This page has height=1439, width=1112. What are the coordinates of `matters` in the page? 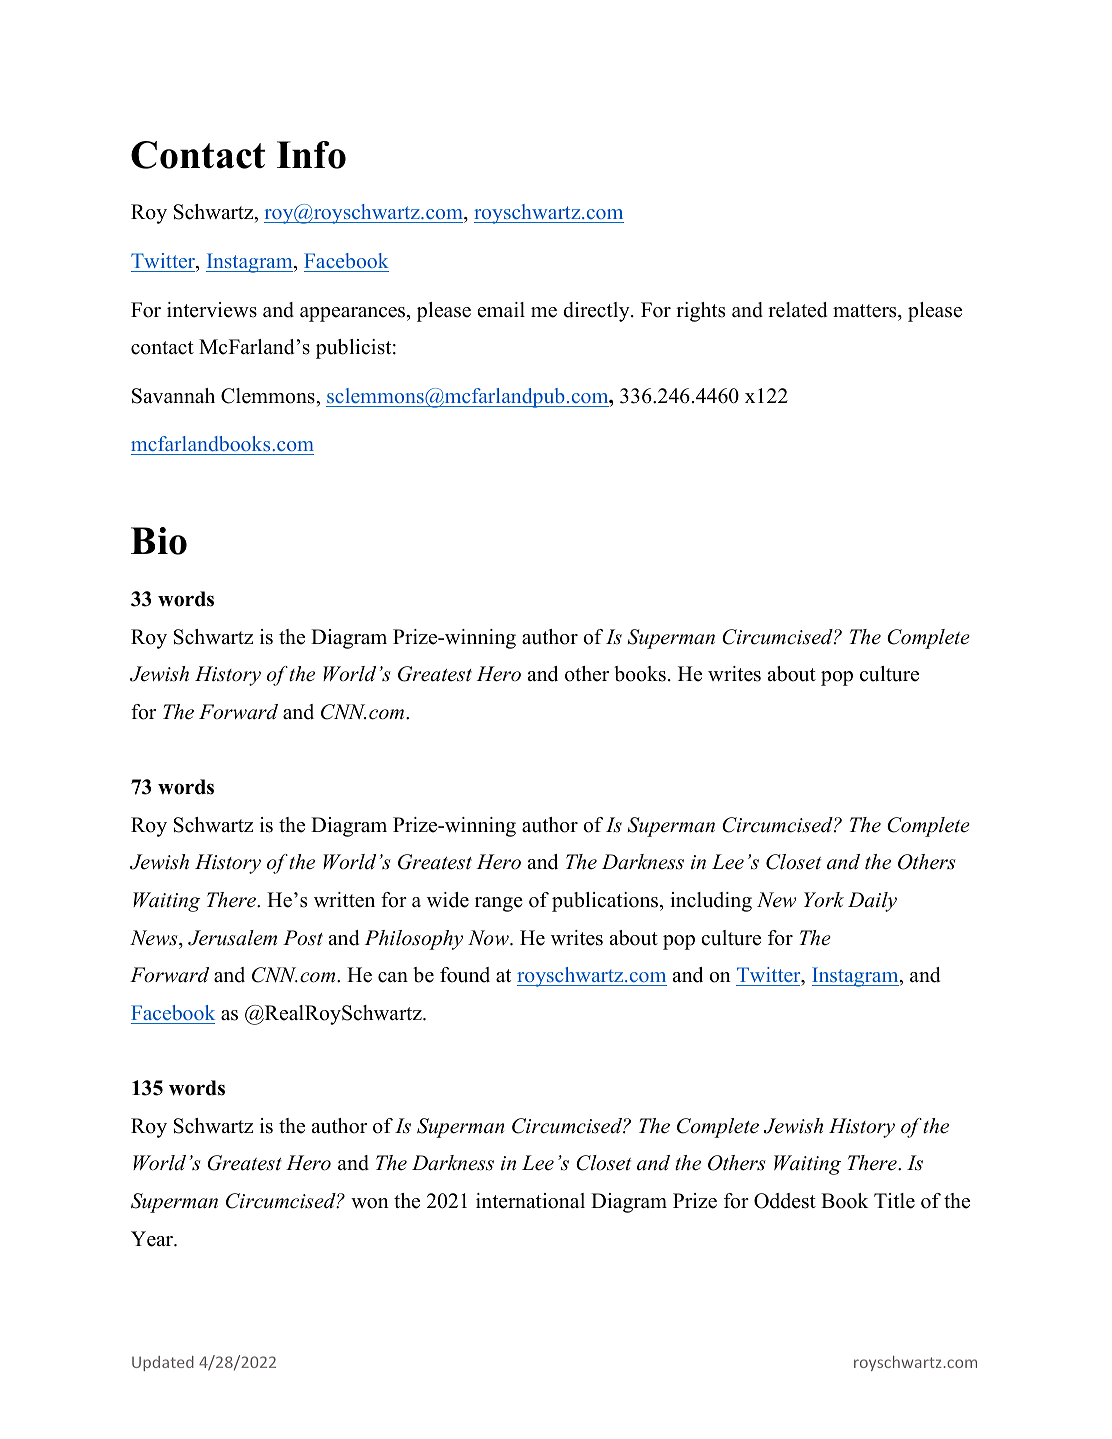 It's located at (866, 311).
